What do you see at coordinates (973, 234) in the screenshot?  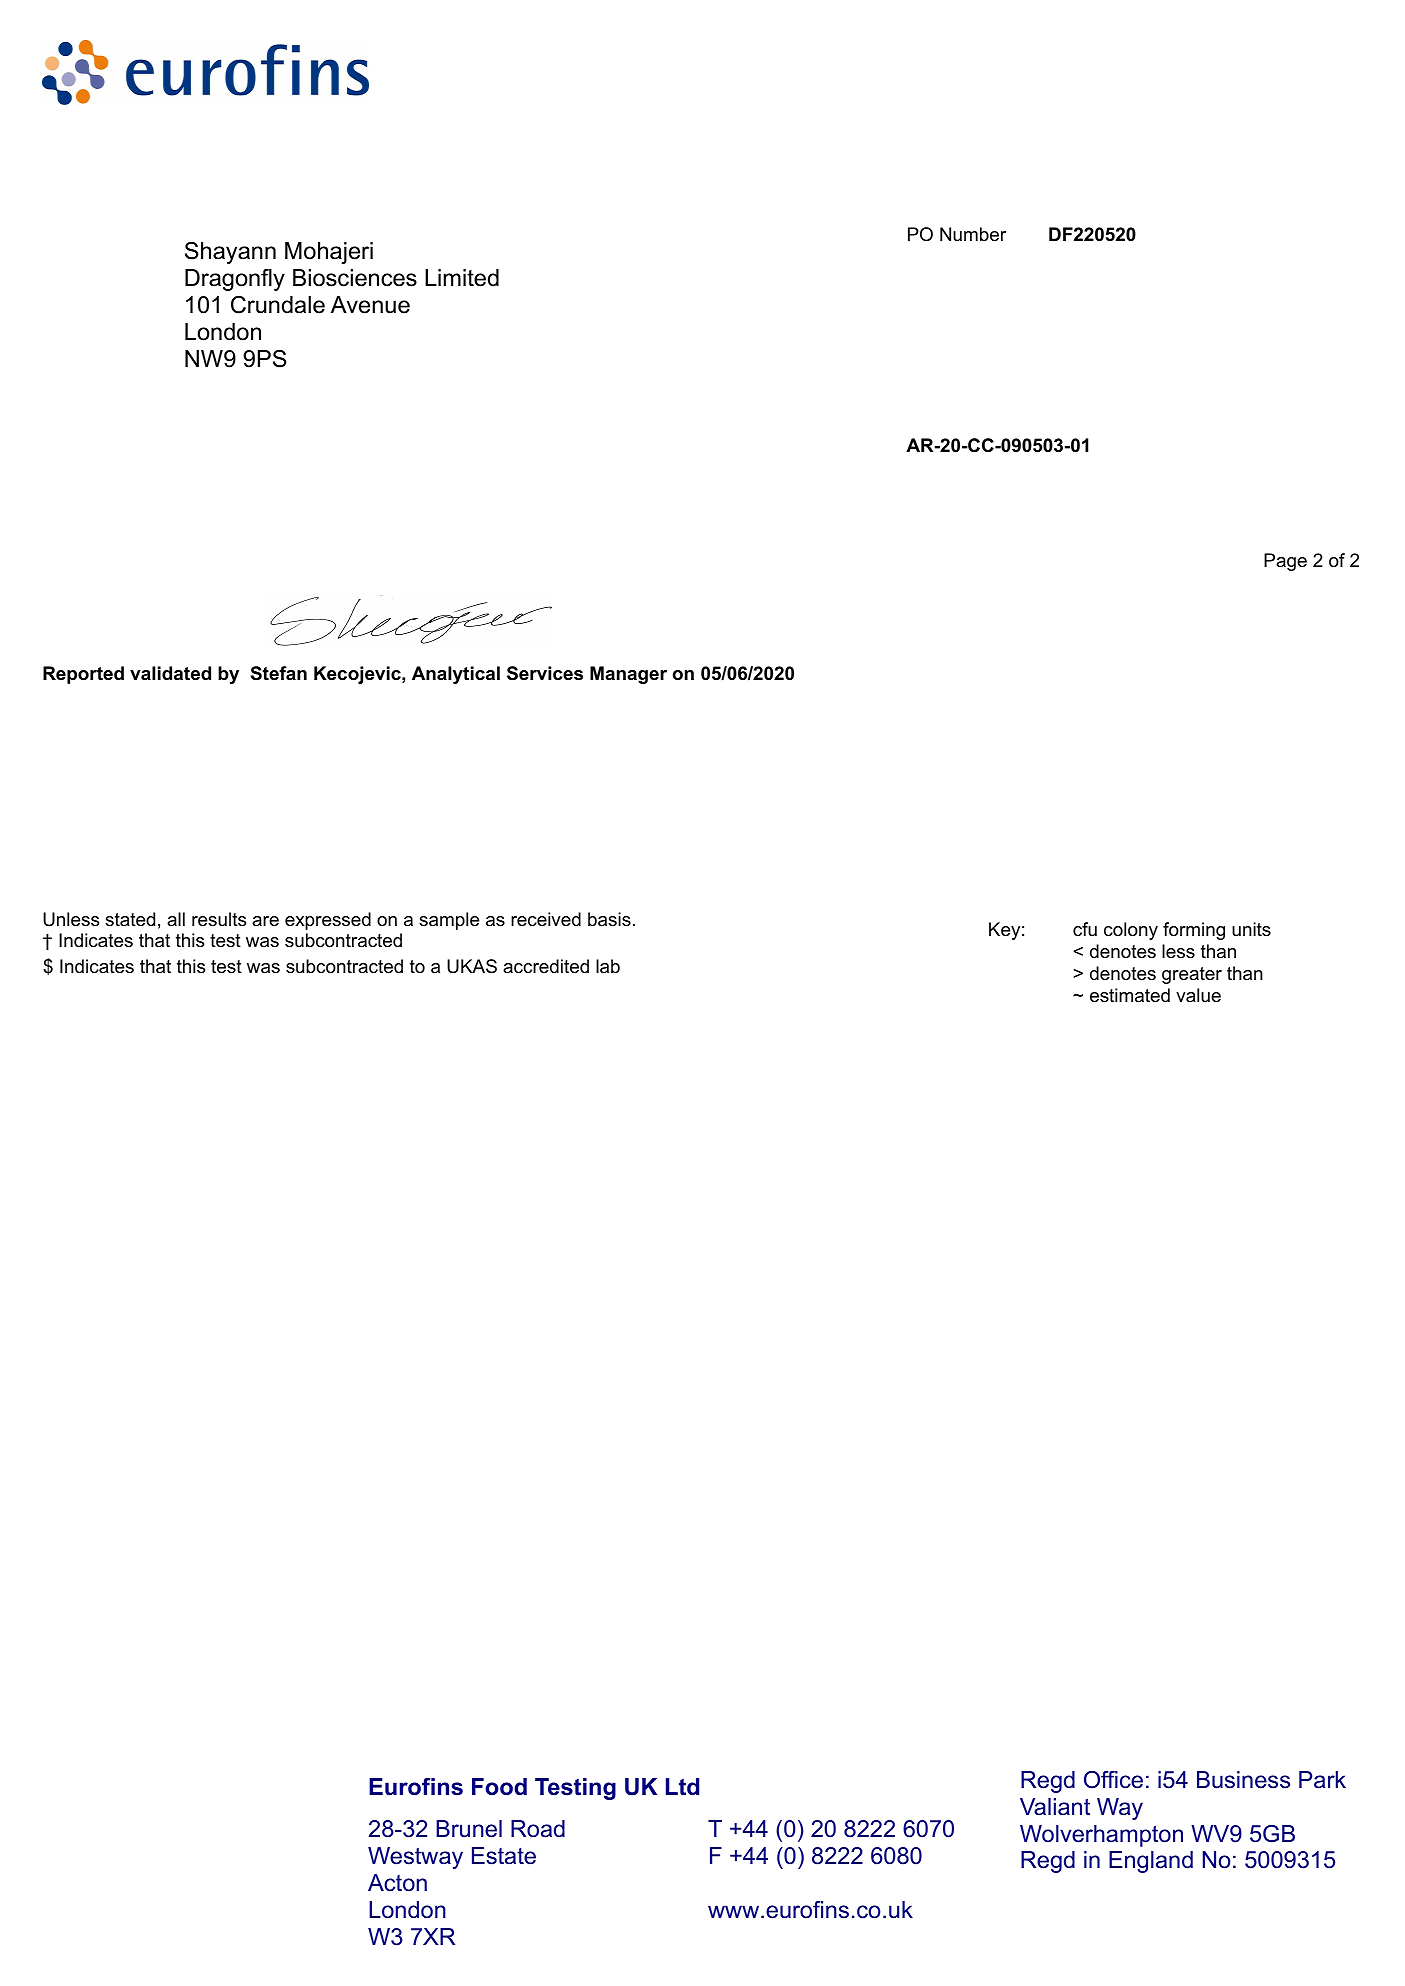 I see `Number` at bounding box center [973, 234].
